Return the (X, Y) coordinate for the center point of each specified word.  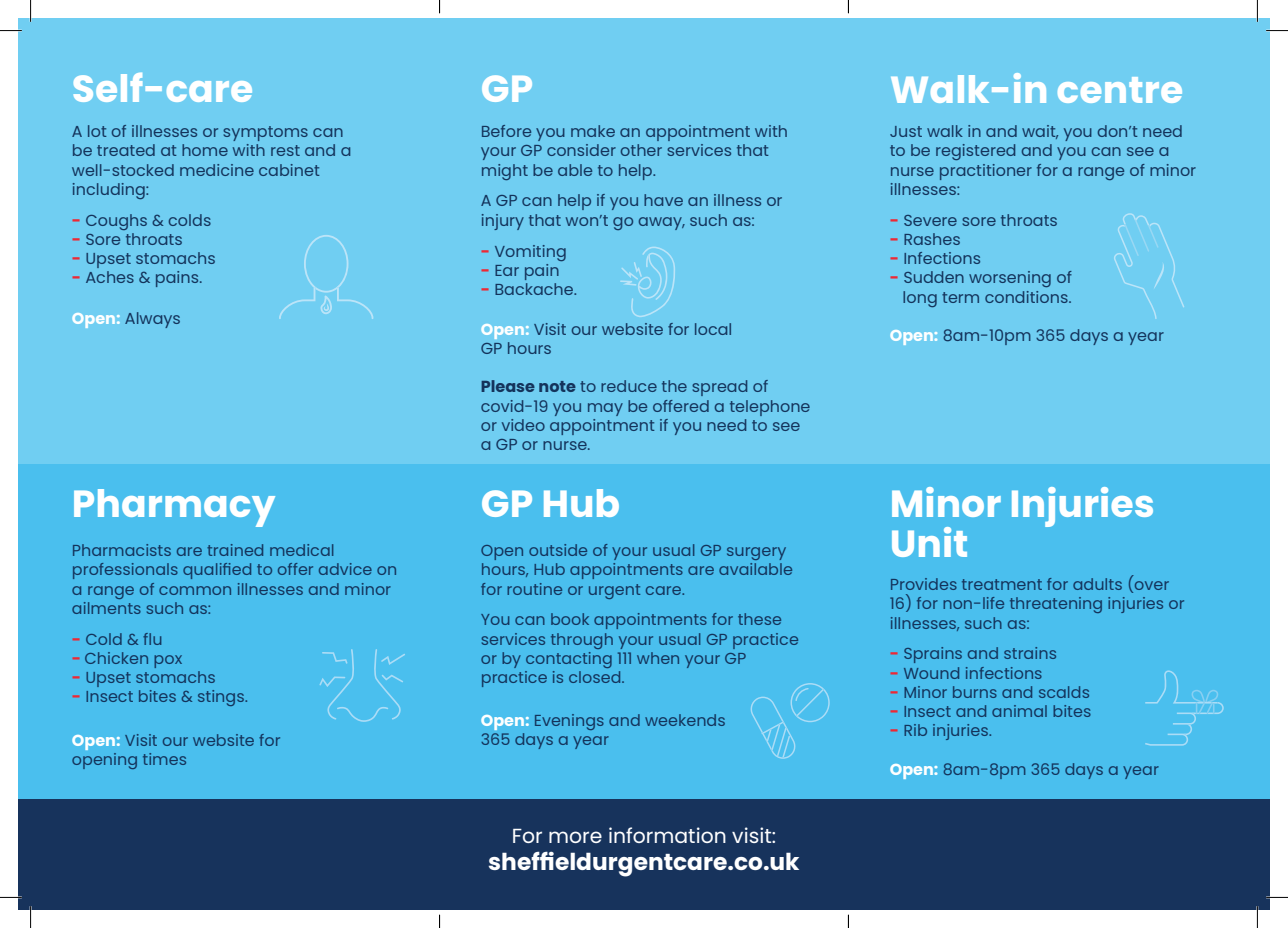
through (582, 641)
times (164, 759)
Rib (915, 730)
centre (1120, 90)
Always (152, 320)
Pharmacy (174, 508)
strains (1030, 653)
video (523, 425)
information (667, 835)
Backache (535, 289)
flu (152, 639)
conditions (1027, 297)
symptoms (265, 133)
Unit (929, 542)
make (593, 131)
